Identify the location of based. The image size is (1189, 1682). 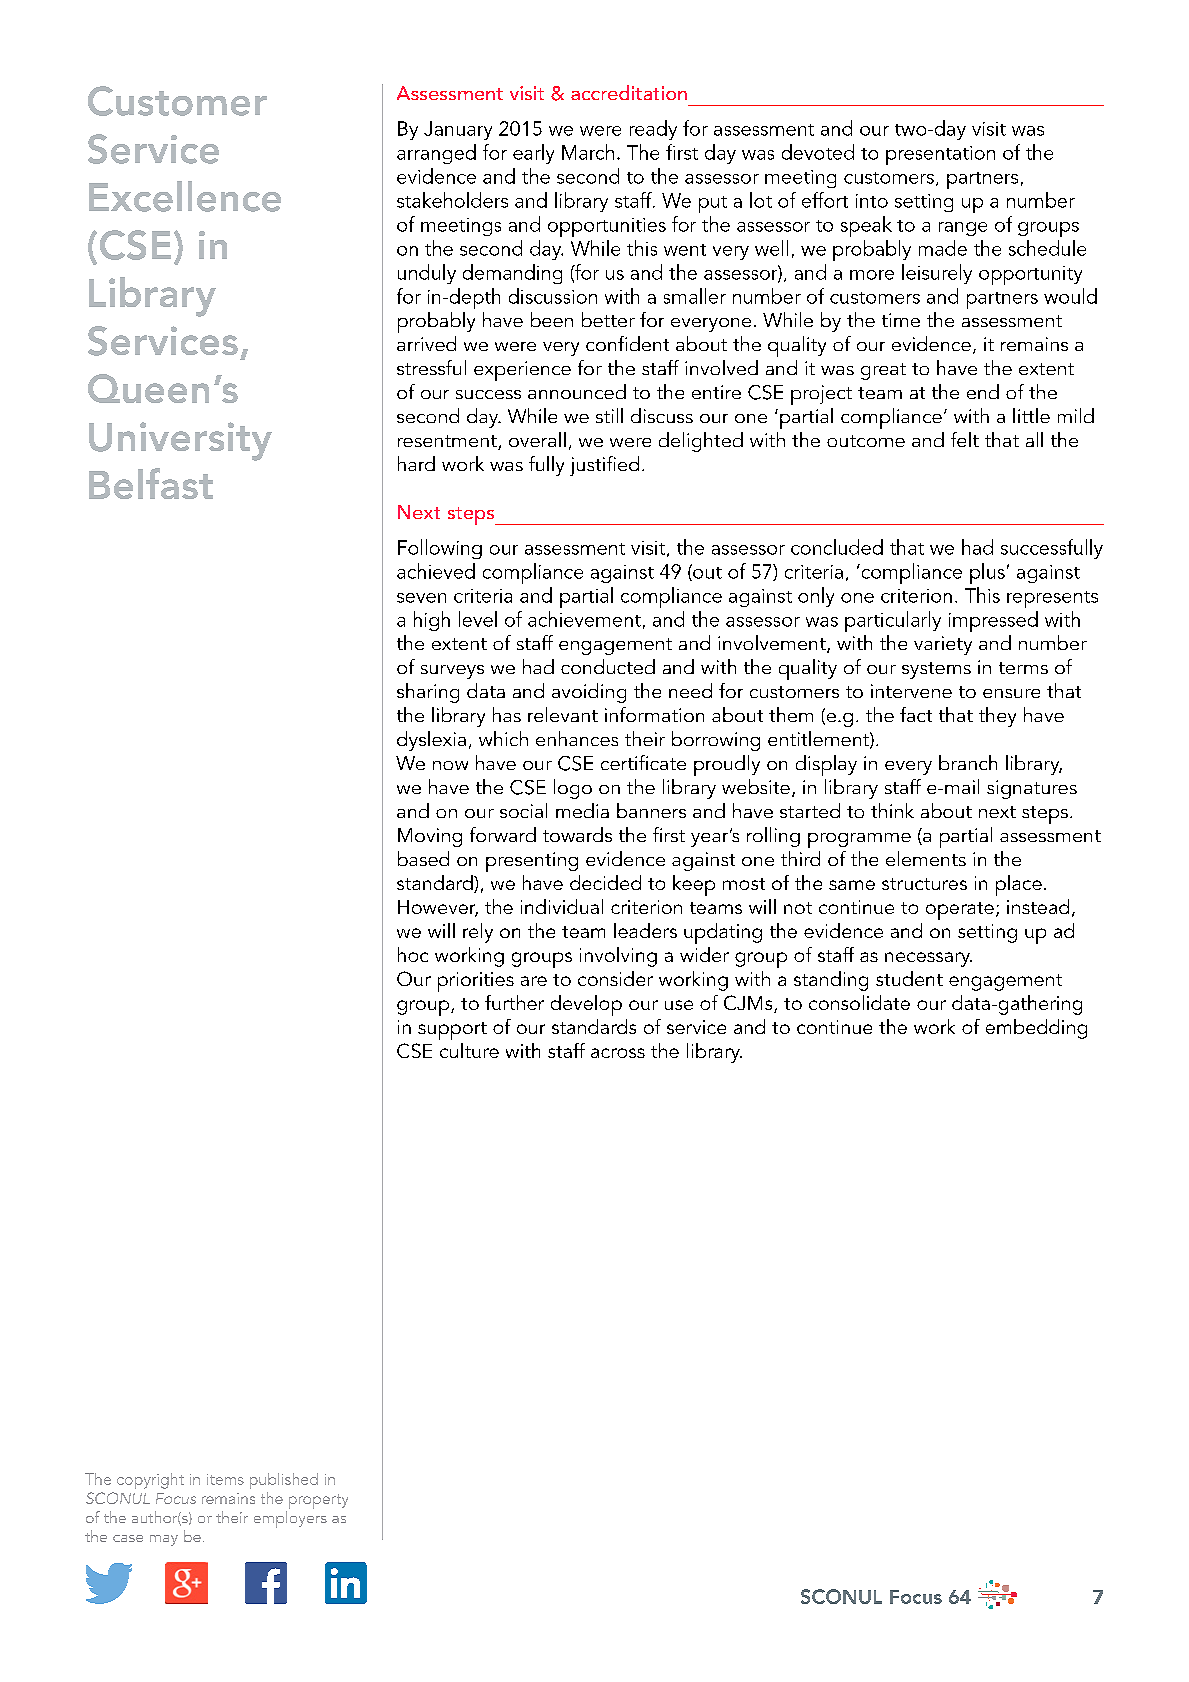
(423, 858).
